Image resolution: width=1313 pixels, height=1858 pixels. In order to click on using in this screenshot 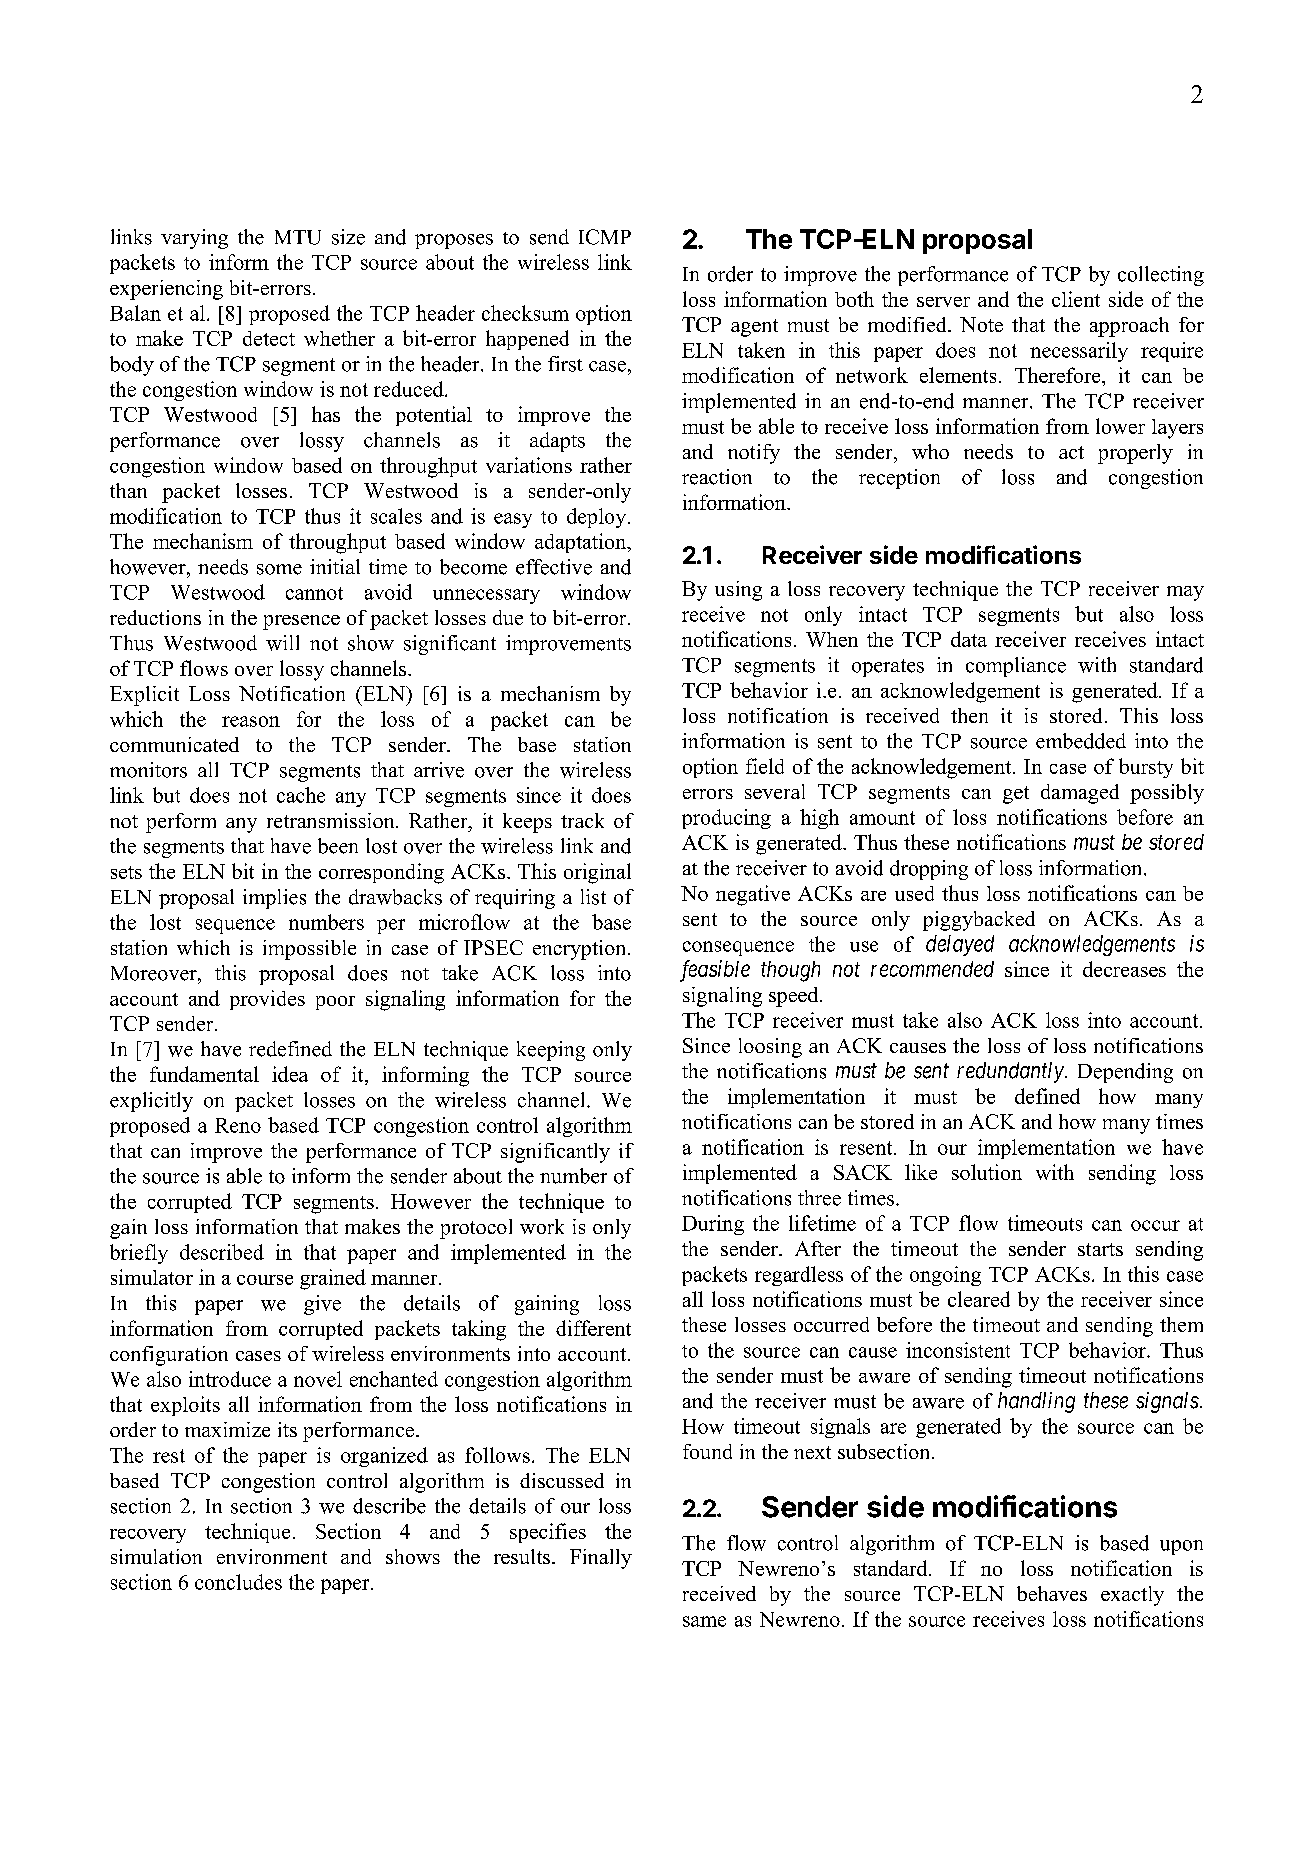, I will do `click(738, 591)`.
